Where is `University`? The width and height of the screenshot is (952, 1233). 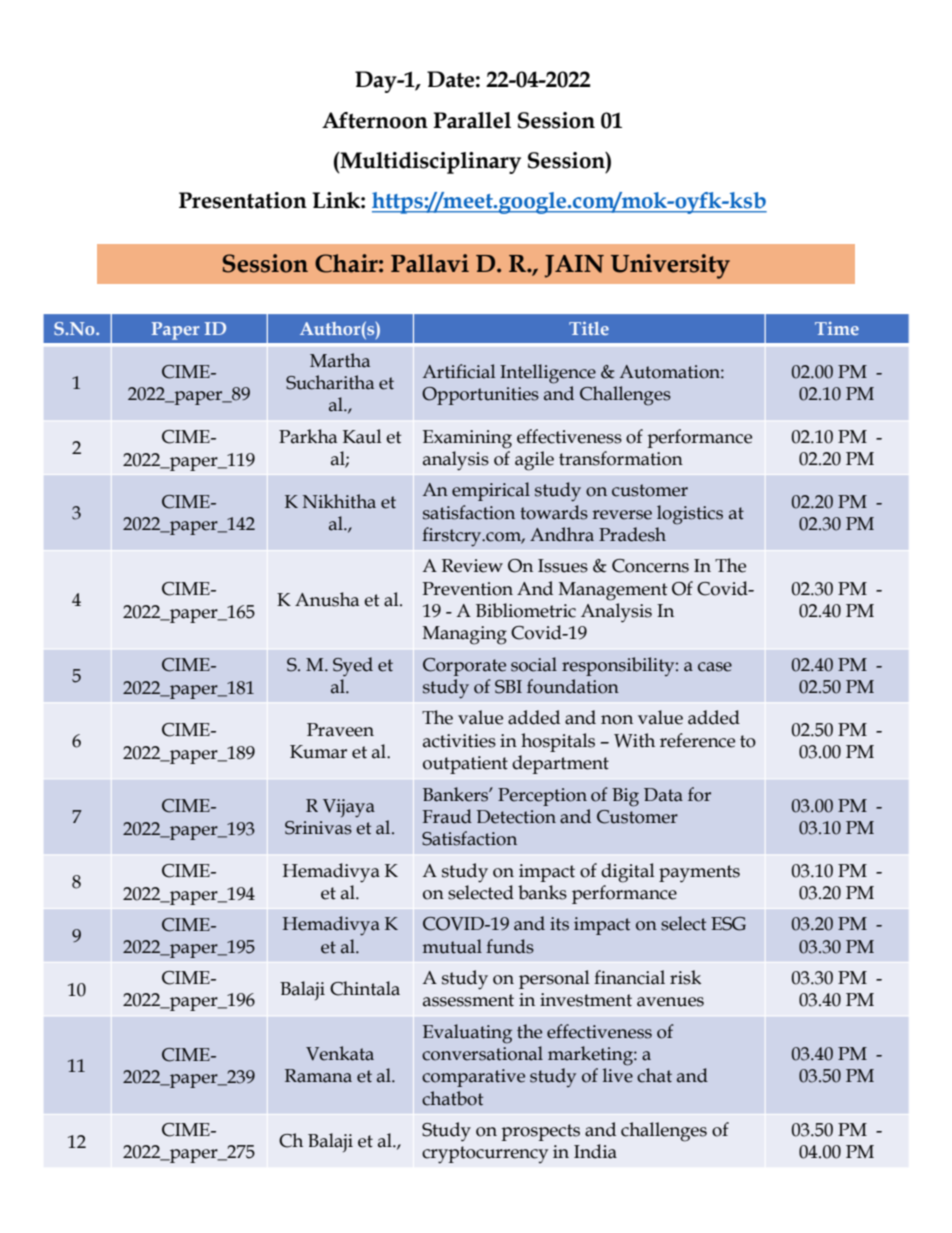
University is located at coordinates (670, 266).
